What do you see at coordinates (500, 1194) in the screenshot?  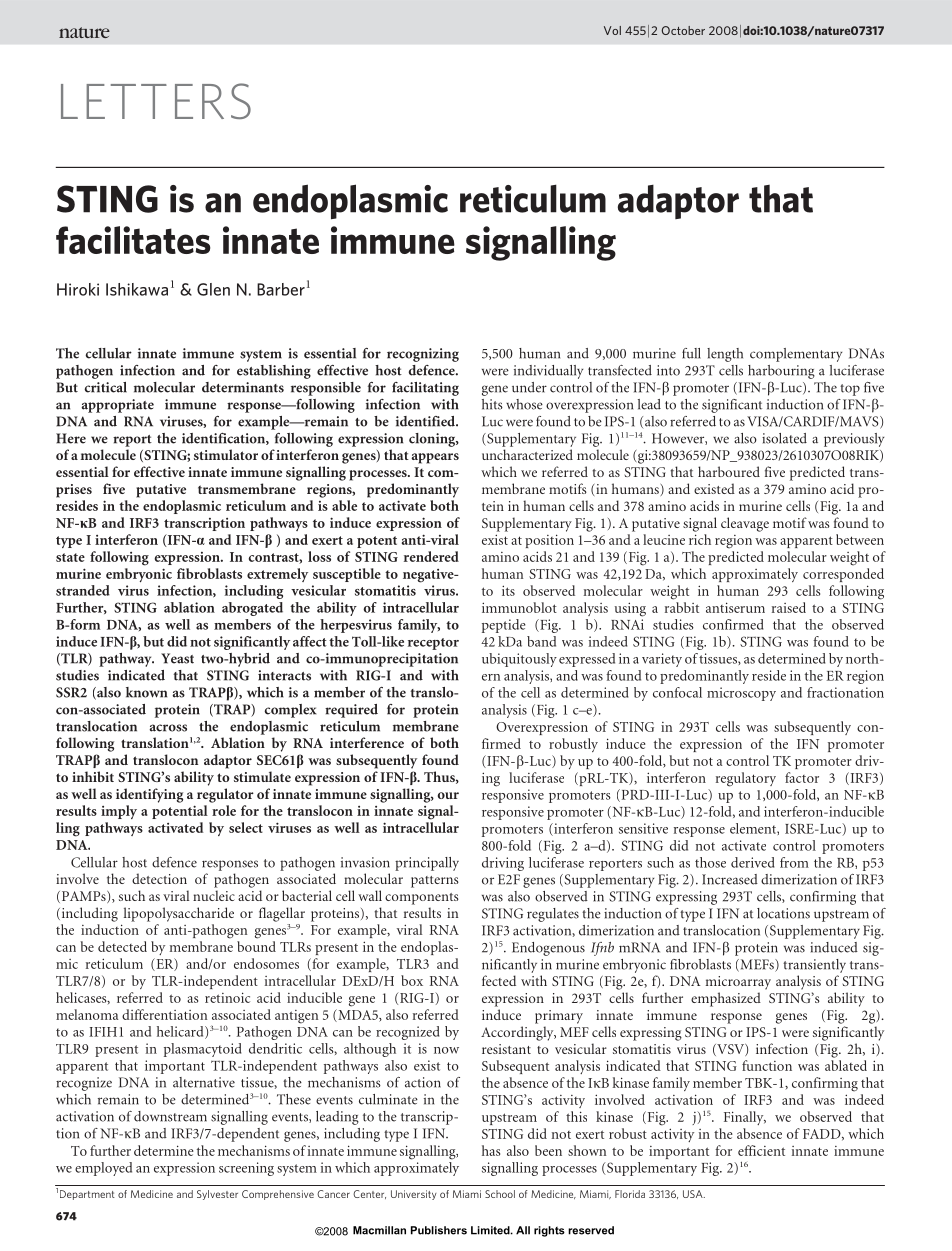 I see `School` at bounding box center [500, 1194].
